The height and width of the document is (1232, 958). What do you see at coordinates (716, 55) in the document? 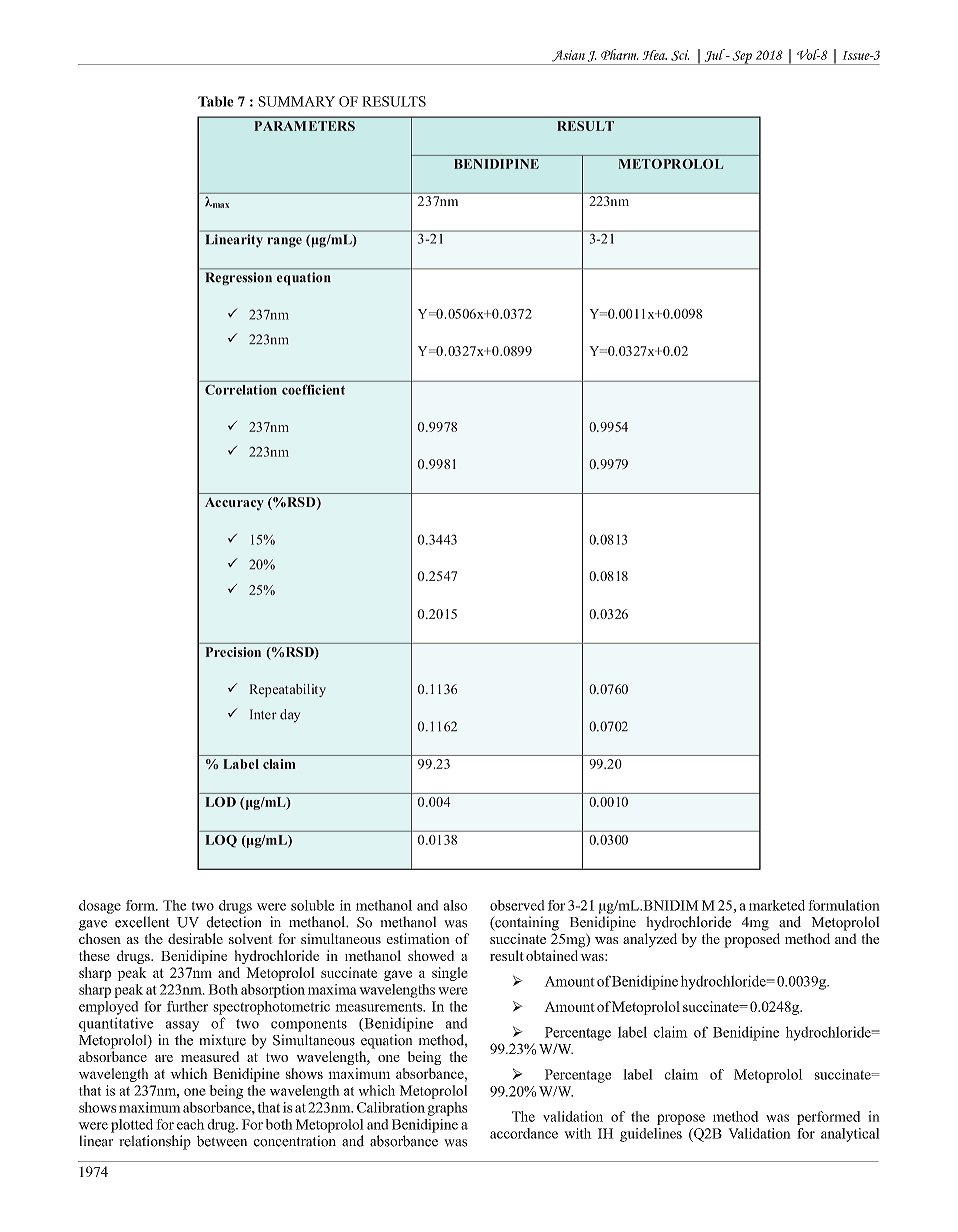
I see `Jul` at bounding box center [716, 55].
